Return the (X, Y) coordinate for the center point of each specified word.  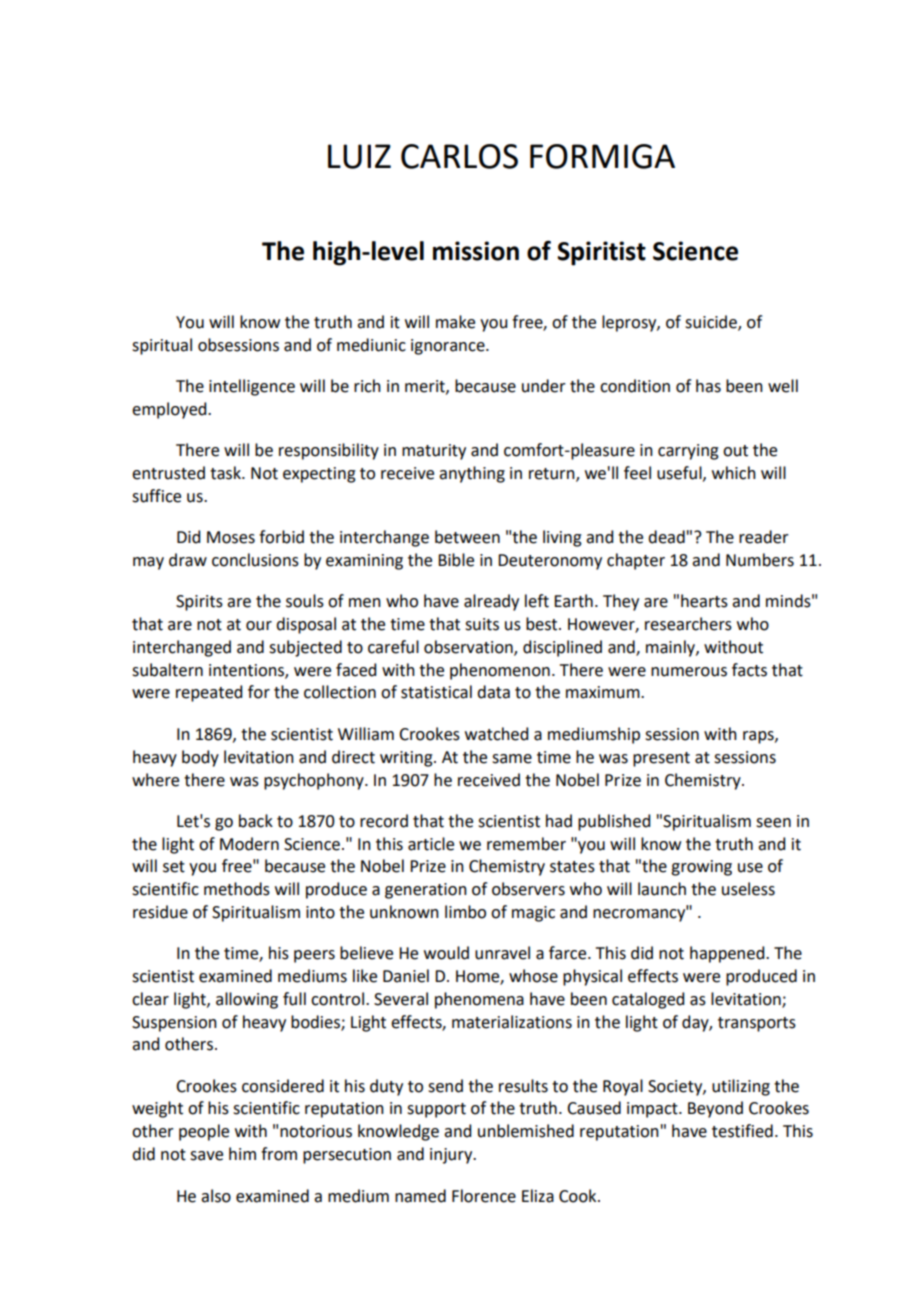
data (493, 692)
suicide (712, 323)
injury (452, 1156)
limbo (465, 912)
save (206, 1156)
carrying (688, 452)
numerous (689, 672)
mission (476, 251)
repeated (209, 693)
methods (237, 889)
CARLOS (459, 156)
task (227, 473)
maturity (434, 452)
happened (728, 954)
